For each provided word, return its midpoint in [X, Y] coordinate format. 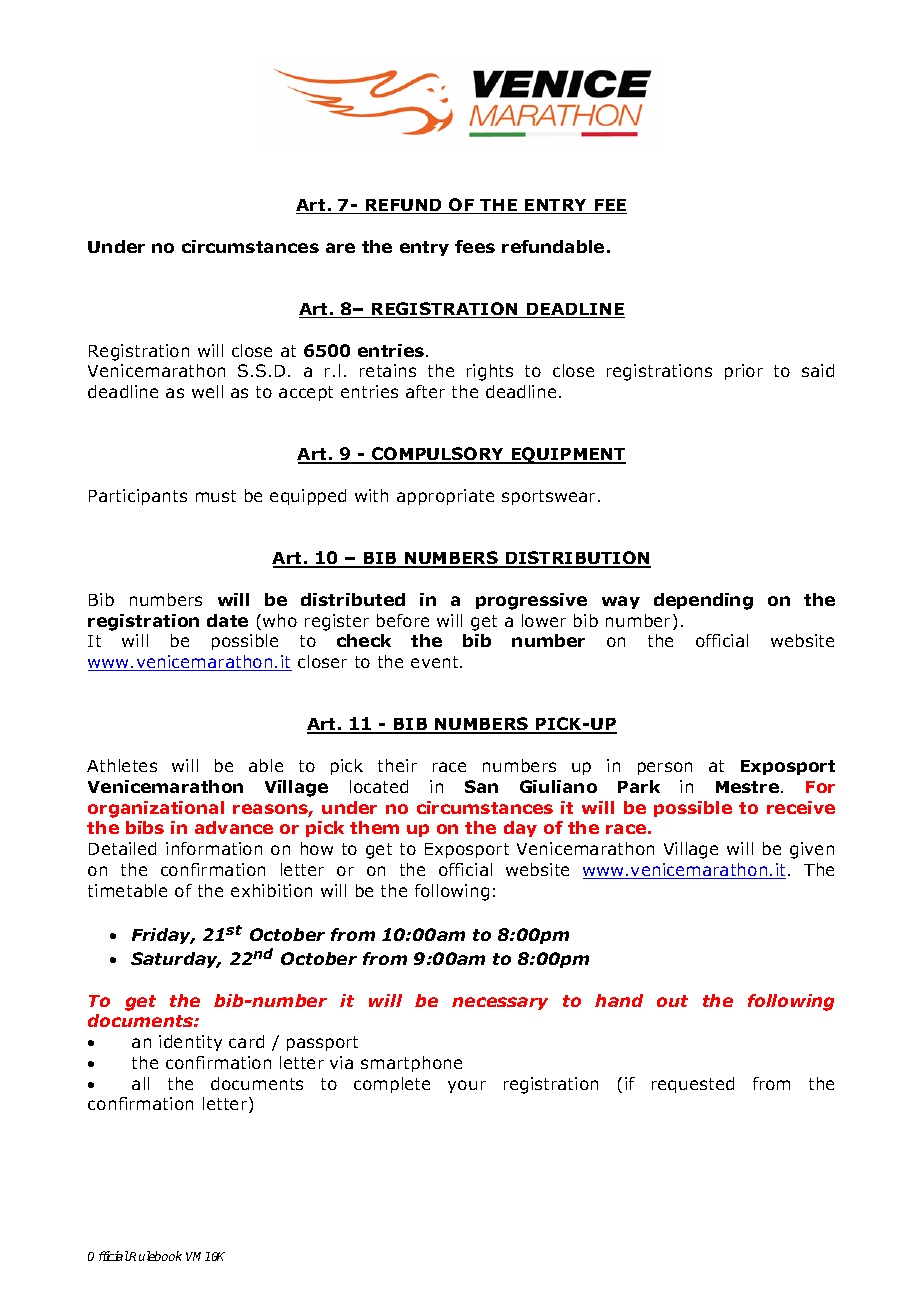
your [467, 1086]
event [436, 662]
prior [744, 372]
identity [190, 1043]
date [227, 620]
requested [693, 1085]
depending [703, 601]
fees [475, 246]
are [340, 248]
